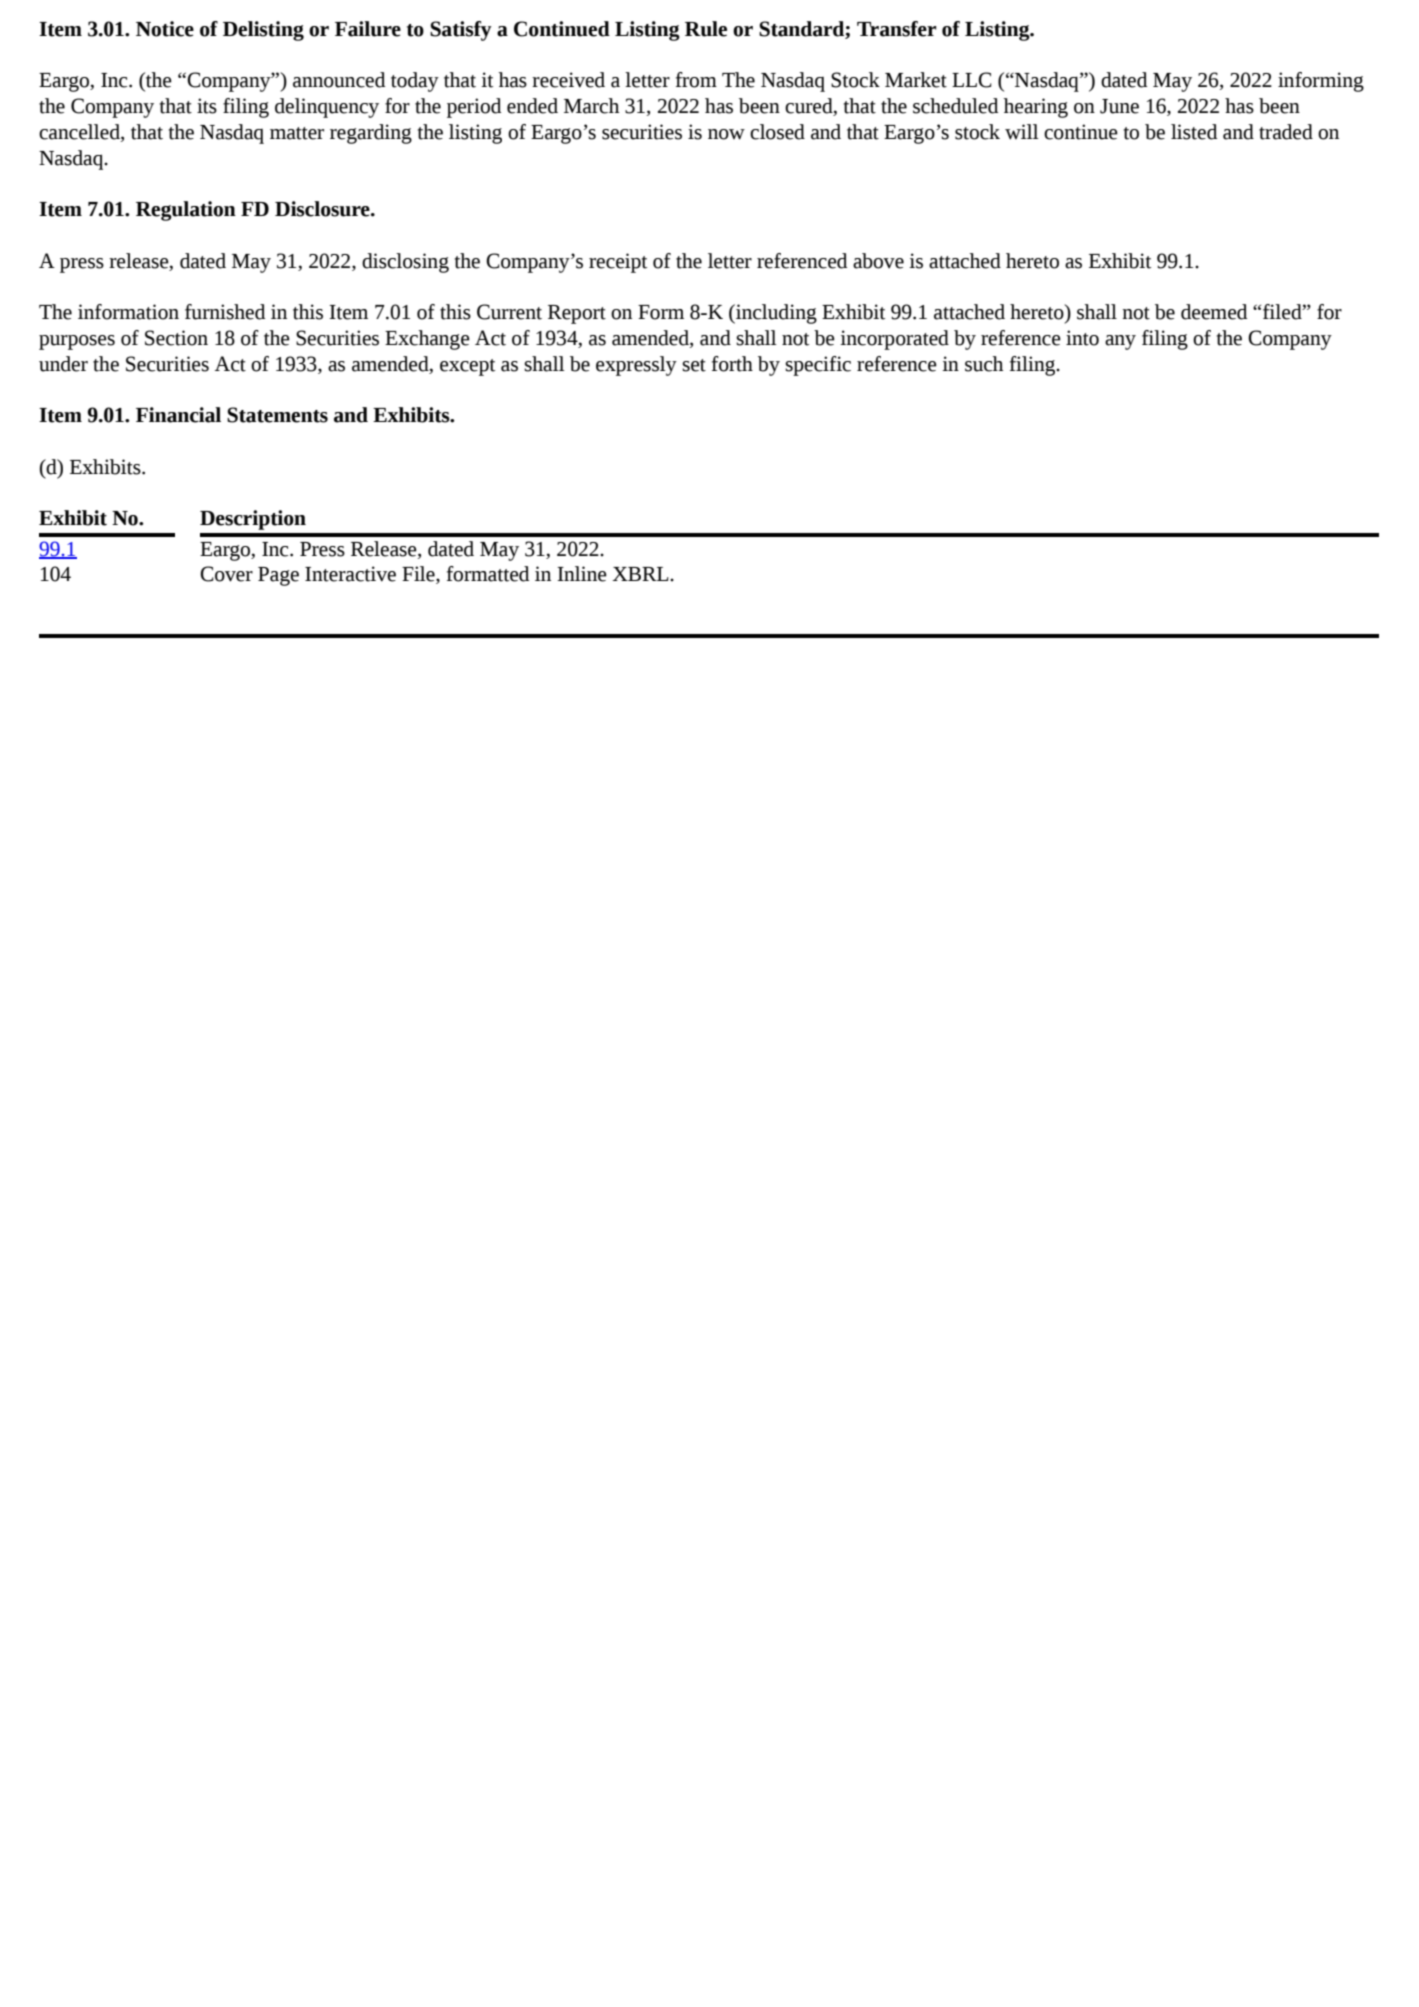  What do you see at coordinates (225, 312) in the document?
I see `furnished` at bounding box center [225, 312].
